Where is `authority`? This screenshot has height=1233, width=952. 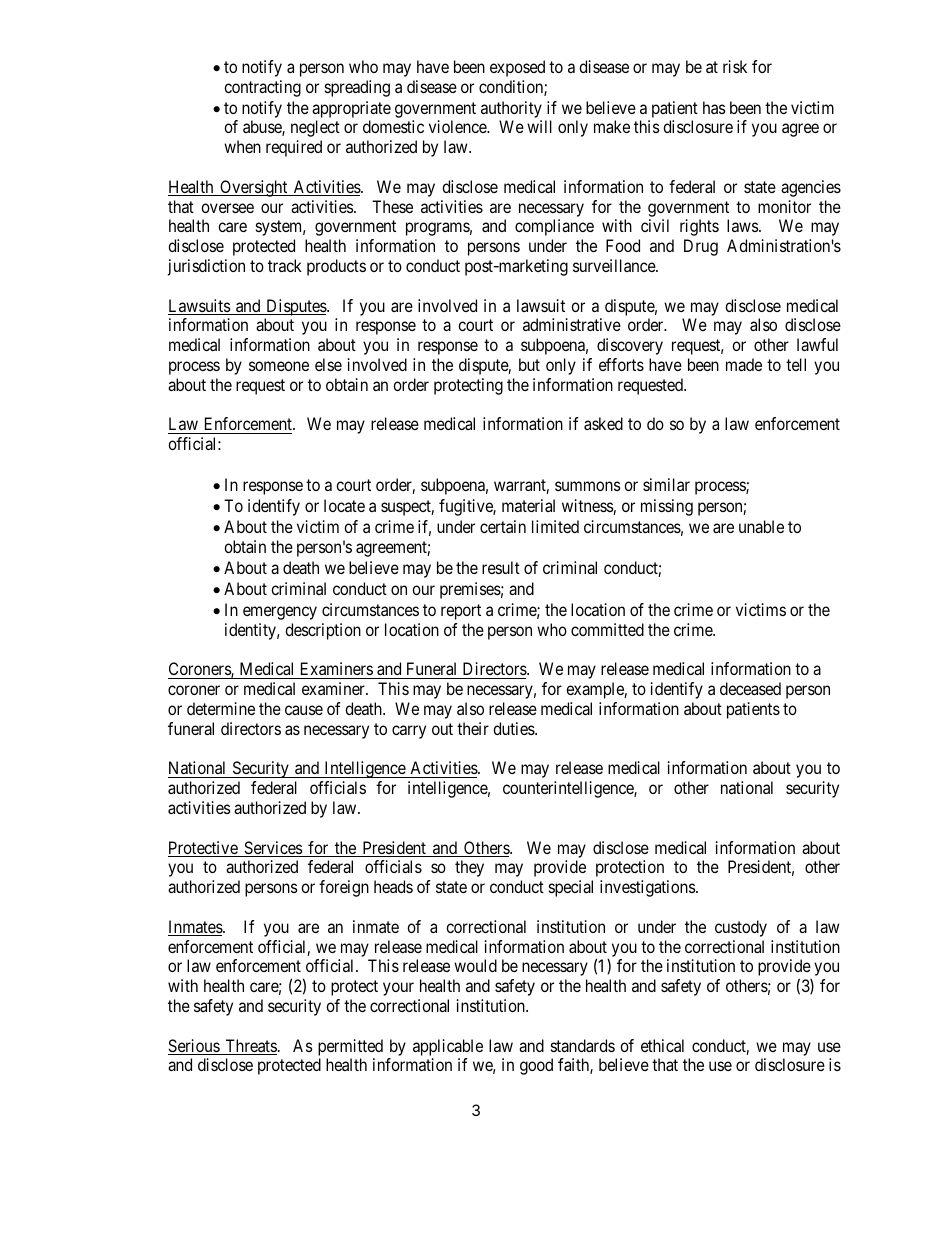 authority is located at coordinates (511, 109).
